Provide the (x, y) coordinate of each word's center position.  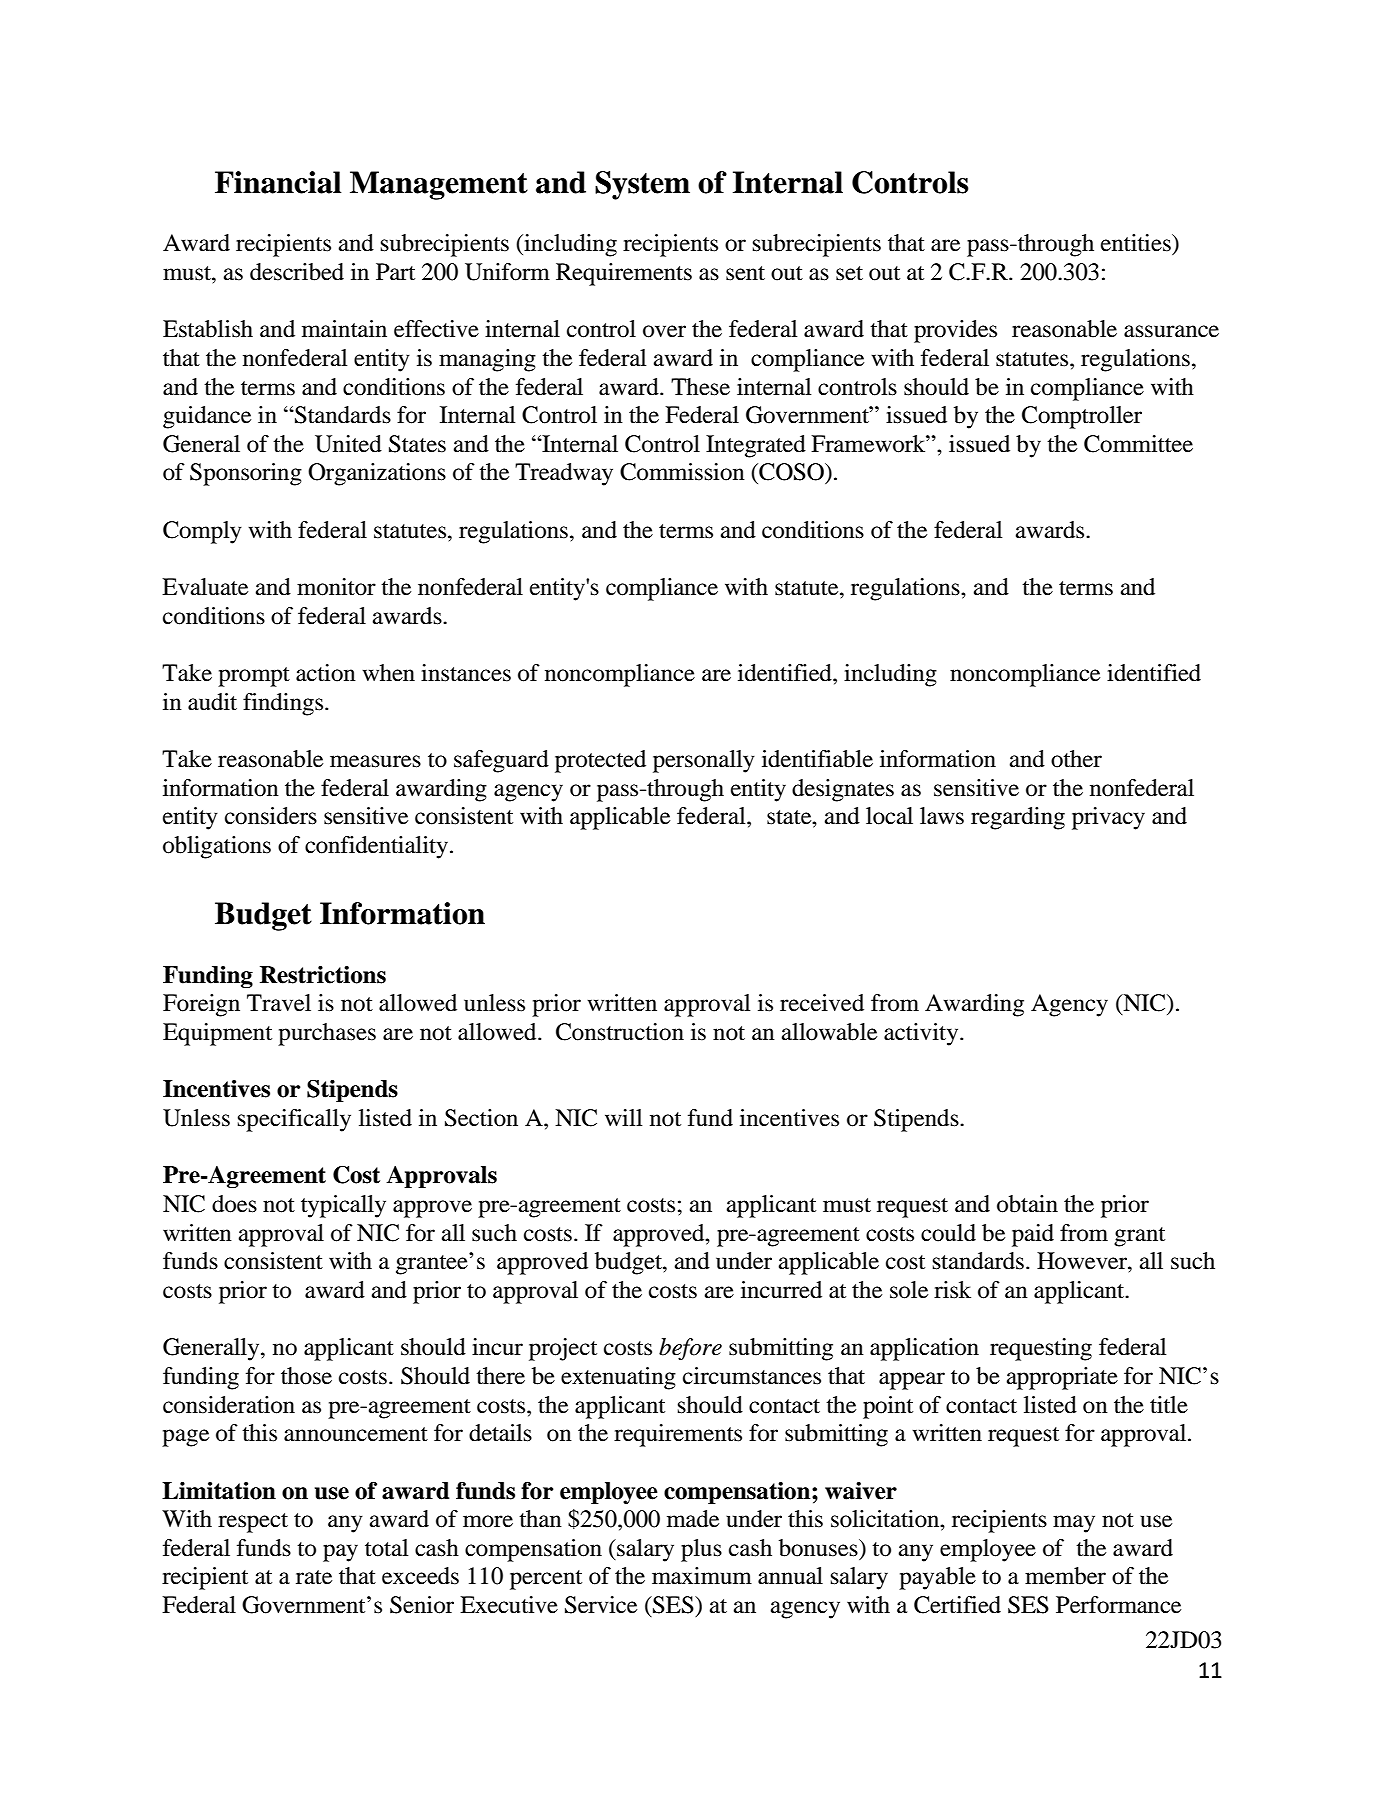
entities (1137, 243)
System (642, 185)
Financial (278, 182)
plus (701, 1550)
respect (253, 1523)
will (623, 1117)
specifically (294, 1120)
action (326, 673)
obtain (1027, 1204)
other (1076, 759)
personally (704, 761)
